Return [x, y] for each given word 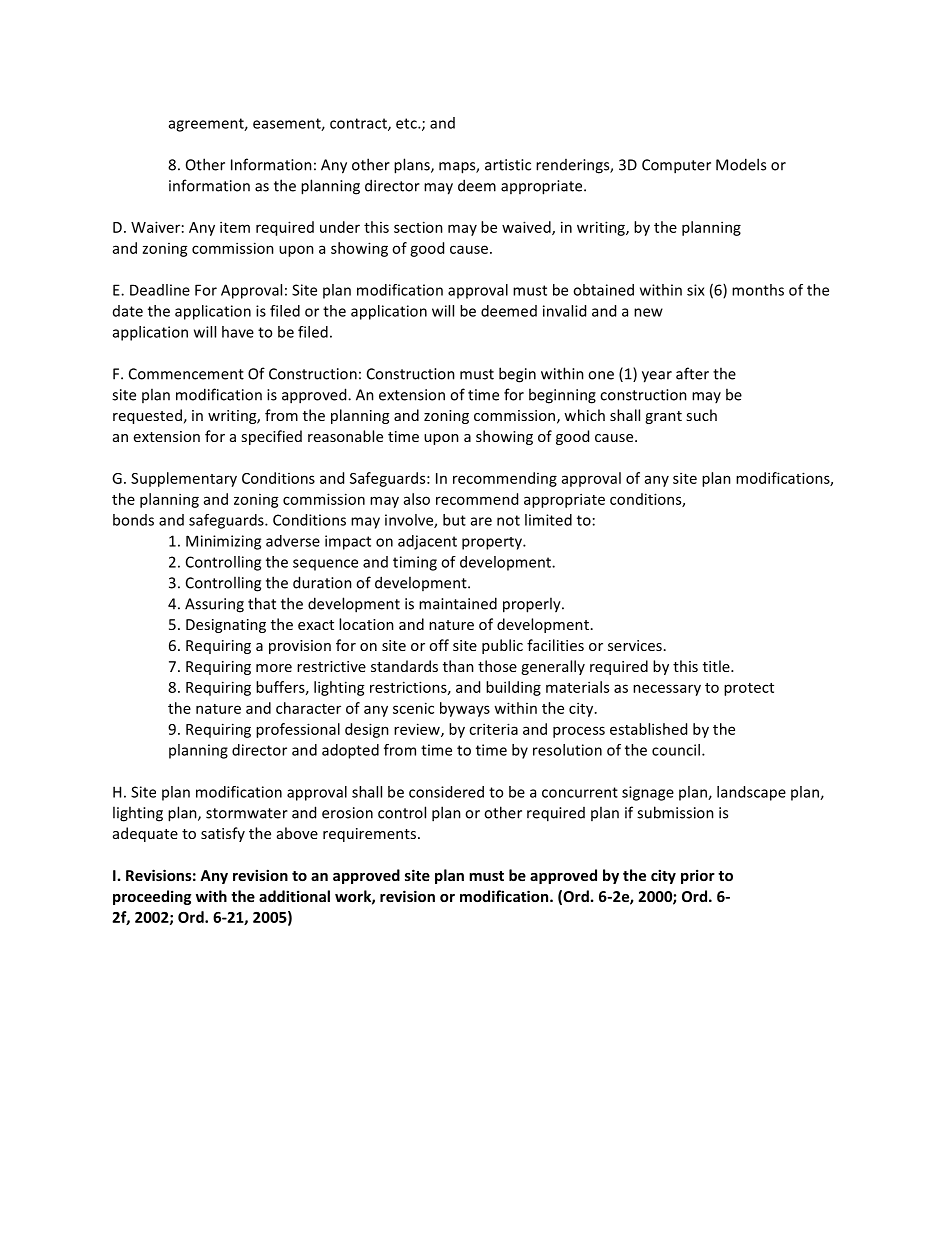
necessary [667, 690]
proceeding [152, 897]
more [274, 668]
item [235, 227]
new [648, 312]
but [454, 520]
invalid [564, 311]
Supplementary [184, 479]
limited [548, 520]
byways [465, 709]
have [238, 332]
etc [407, 123]
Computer [676, 166]
